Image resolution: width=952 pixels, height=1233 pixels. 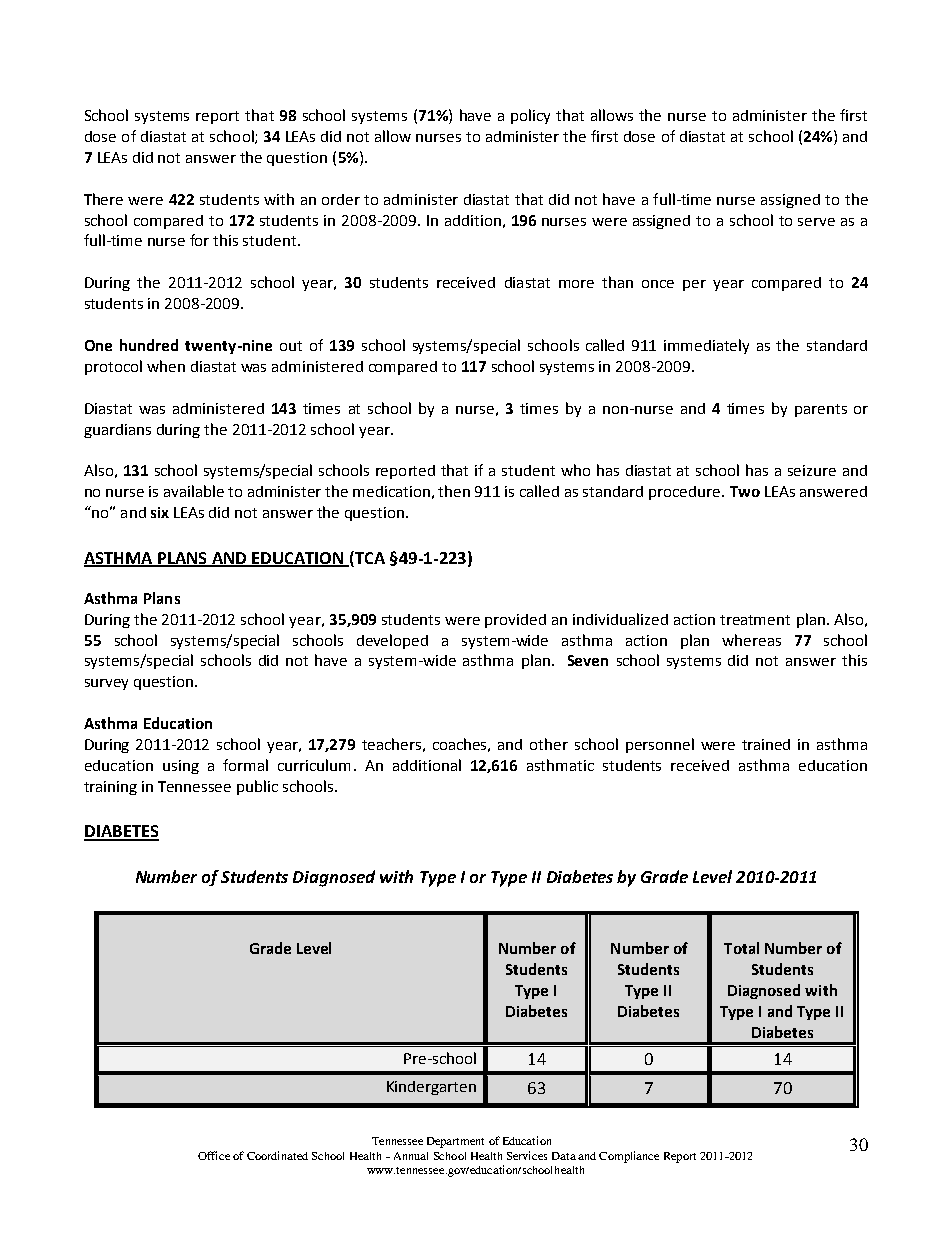 What do you see at coordinates (194, 491) in the screenshot?
I see `available` at bounding box center [194, 491].
